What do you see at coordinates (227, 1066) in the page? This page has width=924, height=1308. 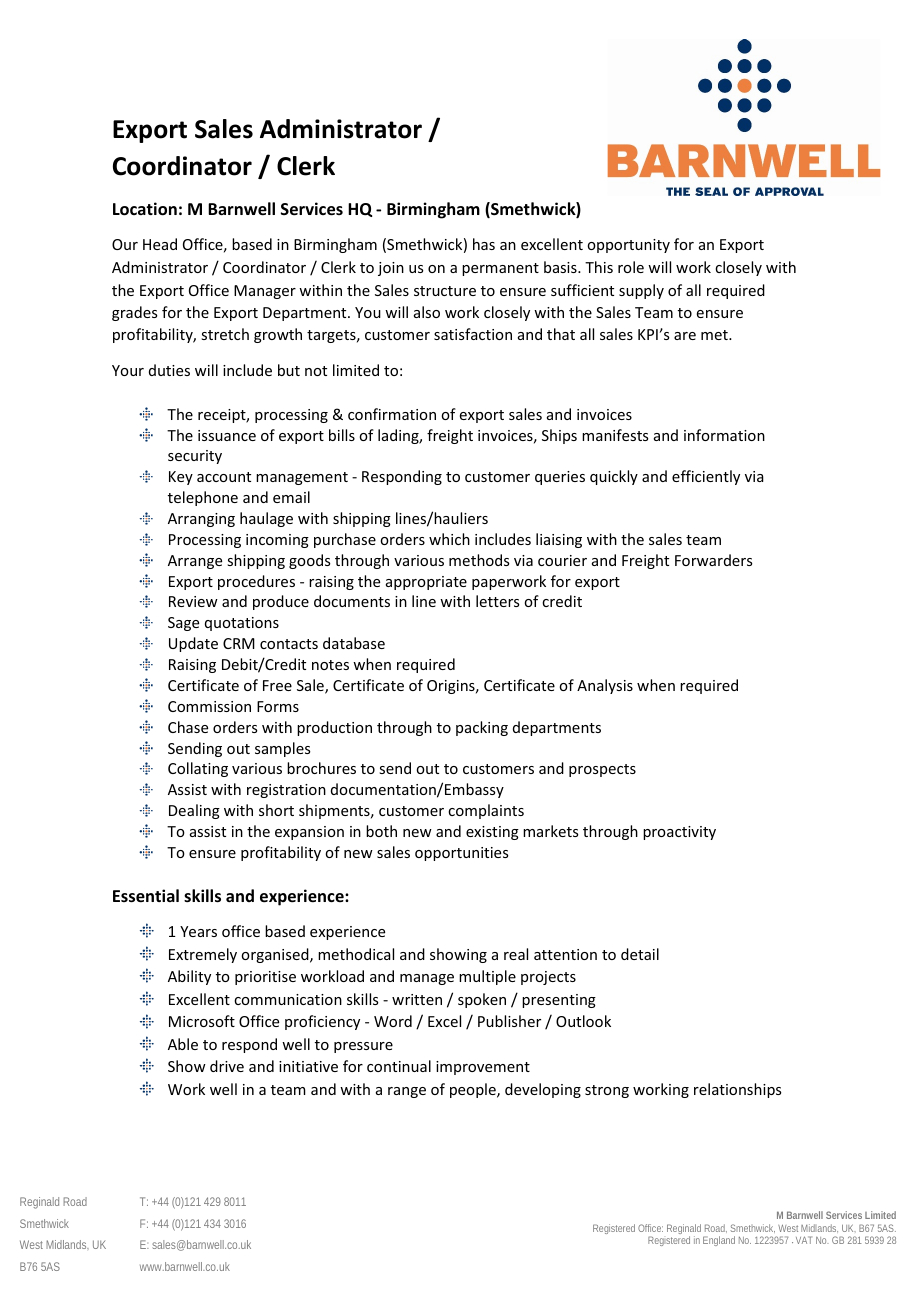 I see `drive` at bounding box center [227, 1066].
